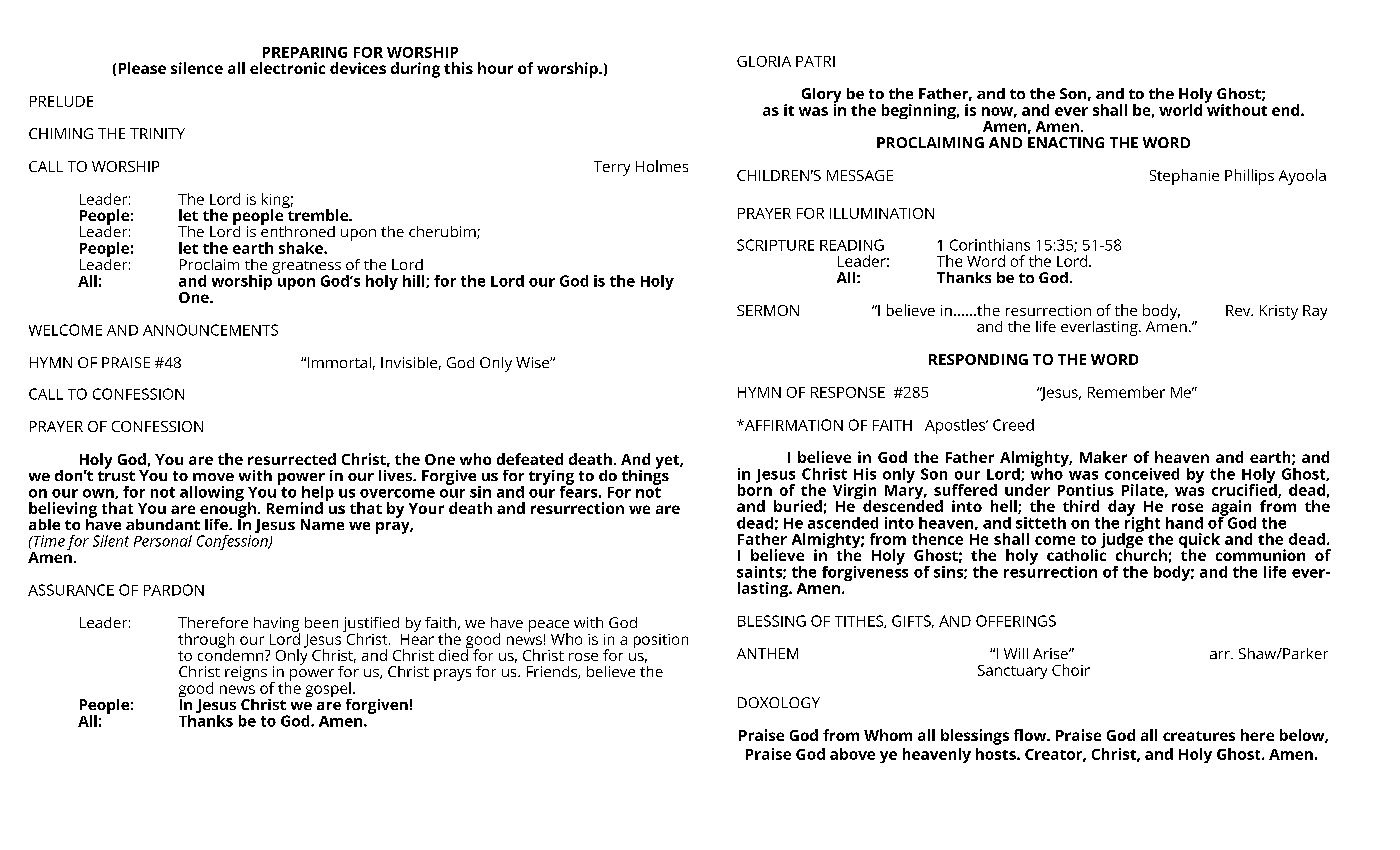  I want to click on ANNOUNCEMENTS, so click(210, 330).
